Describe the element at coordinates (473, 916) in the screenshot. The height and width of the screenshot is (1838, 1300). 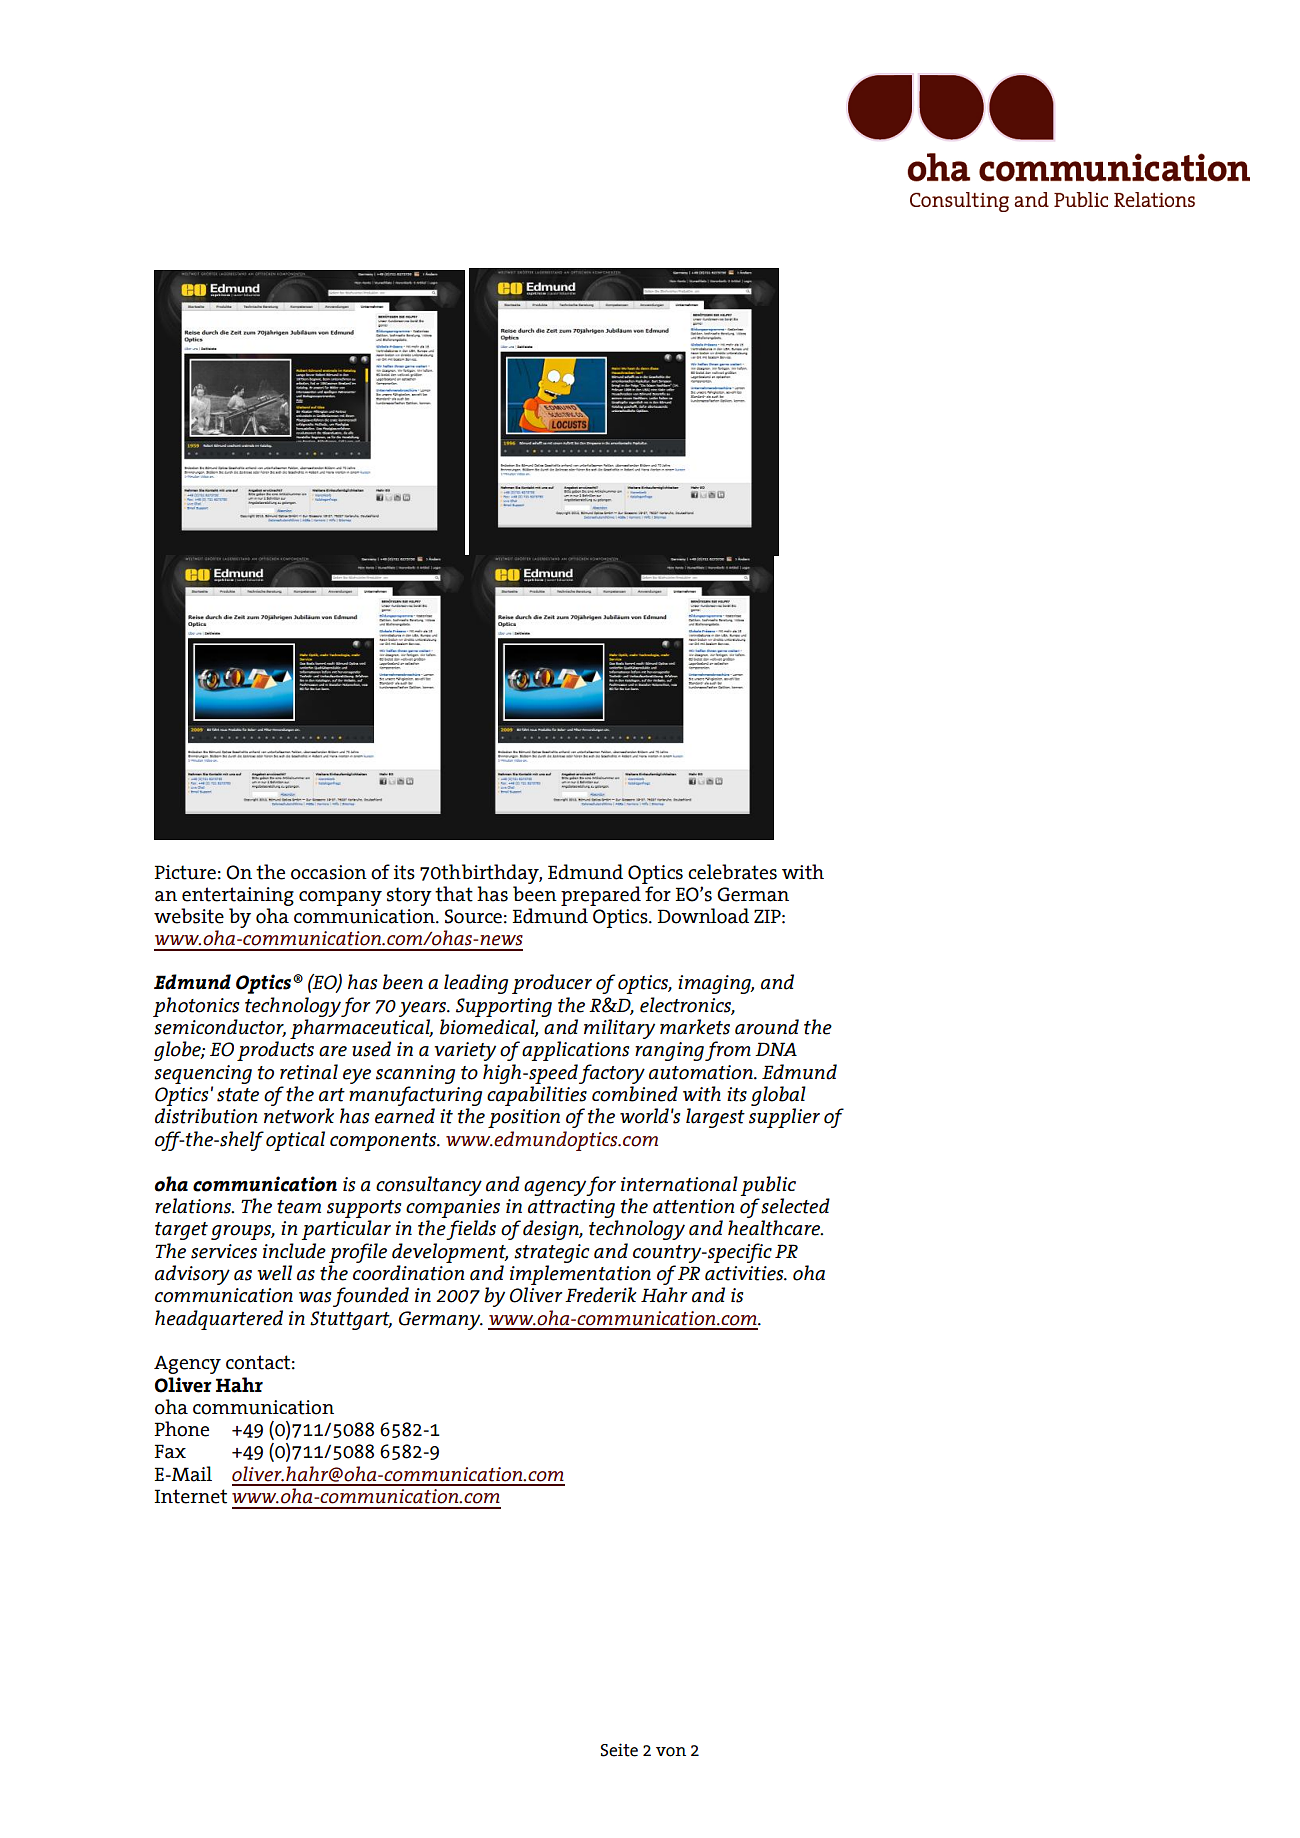
I see `Source` at that location.
